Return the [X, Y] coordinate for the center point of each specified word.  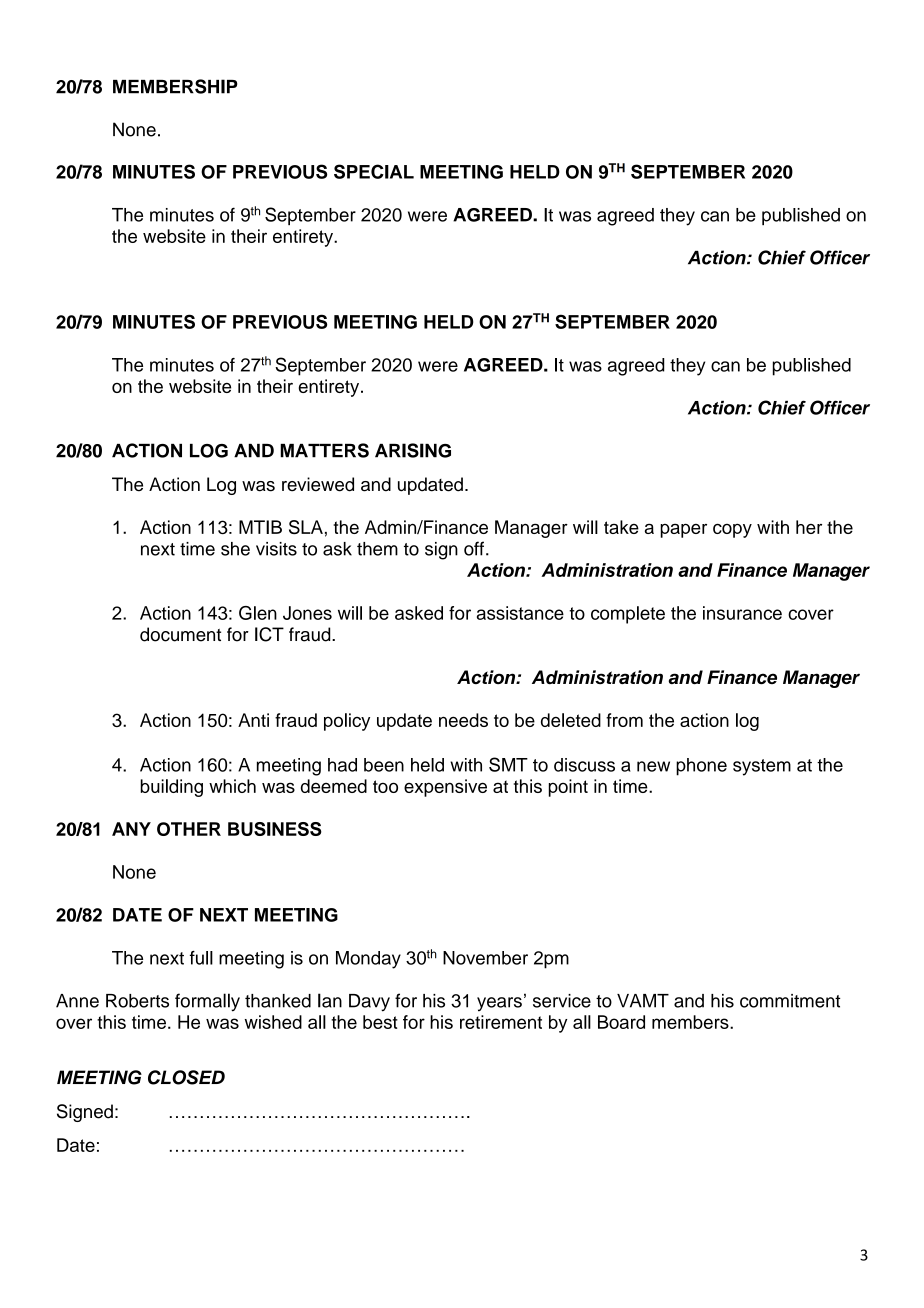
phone [701, 767]
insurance [742, 613]
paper [683, 530]
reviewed [318, 484]
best [380, 1022]
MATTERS [324, 450]
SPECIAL [374, 171]
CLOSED [186, 1077]
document [180, 634]
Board [621, 1022]
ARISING [413, 450]
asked [419, 613]
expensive [445, 788]
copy [732, 530]
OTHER [189, 829]
